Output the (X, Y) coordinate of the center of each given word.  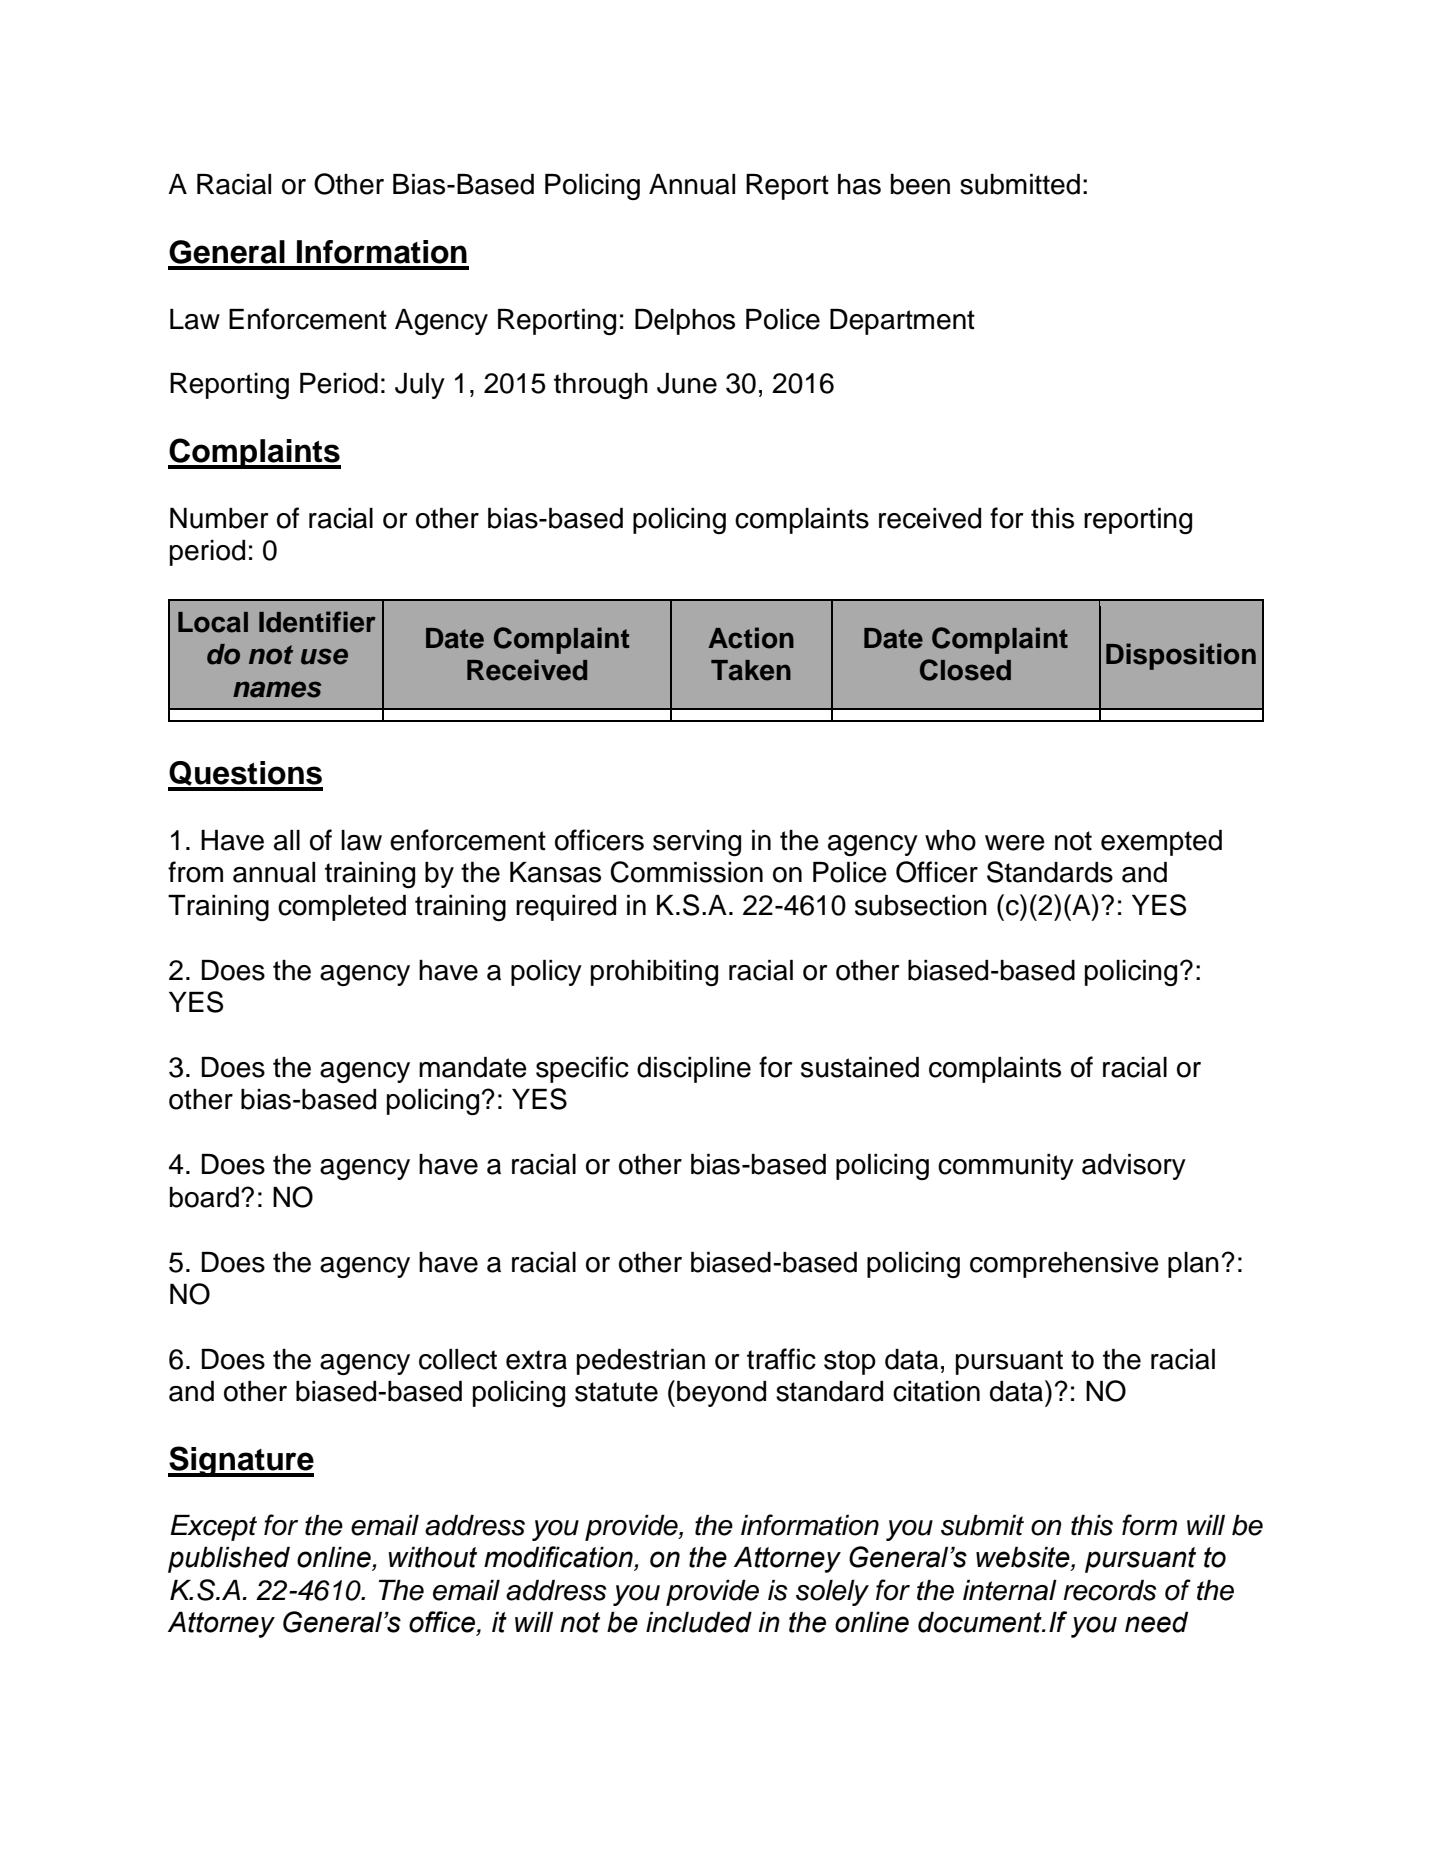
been (920, 184)
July (420, 386)
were (1015, 843)
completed (342, 908)
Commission (686, 872)
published (229, 1559)
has (859, 184)
